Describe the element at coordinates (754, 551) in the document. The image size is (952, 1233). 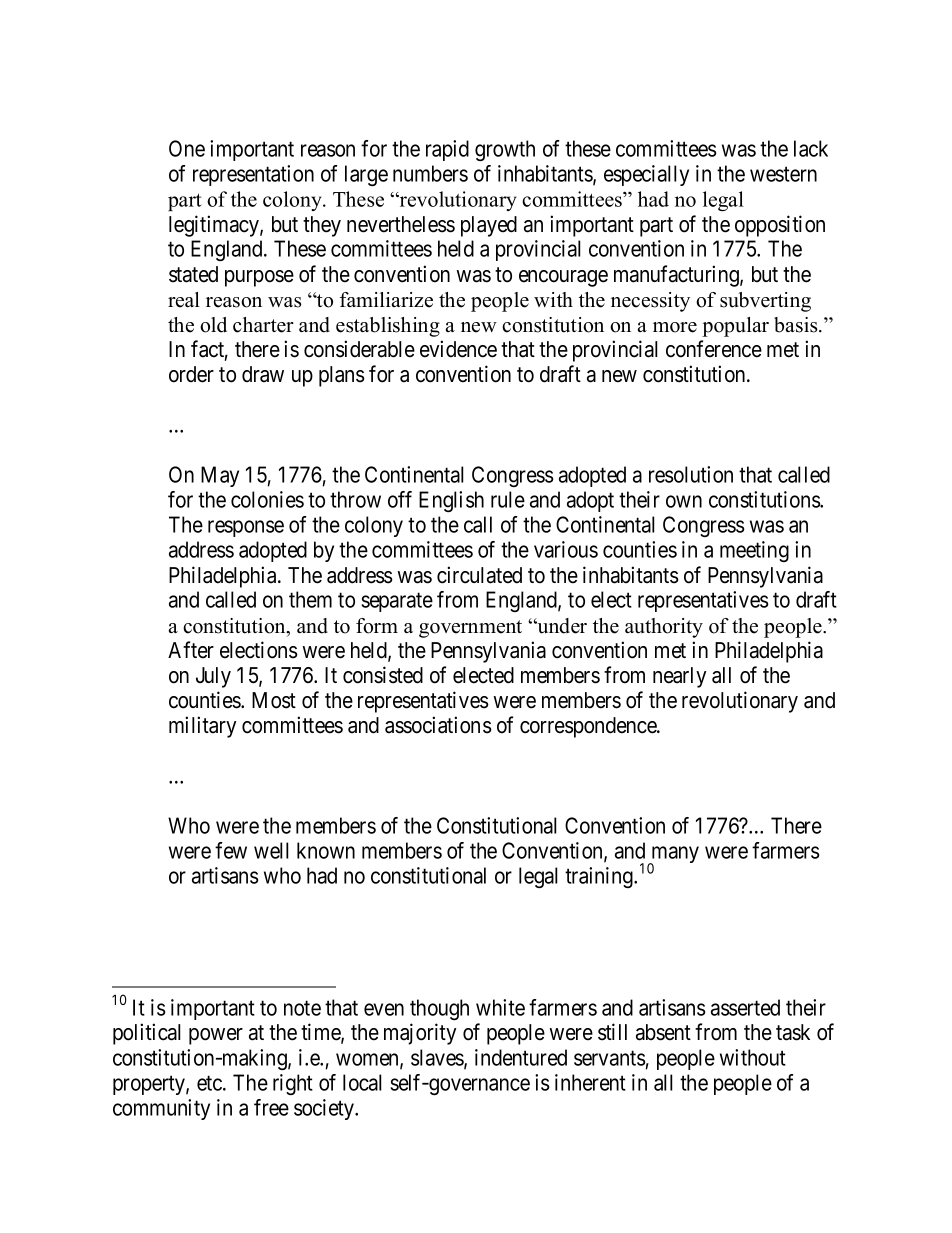
I see `meeting` at that location.
